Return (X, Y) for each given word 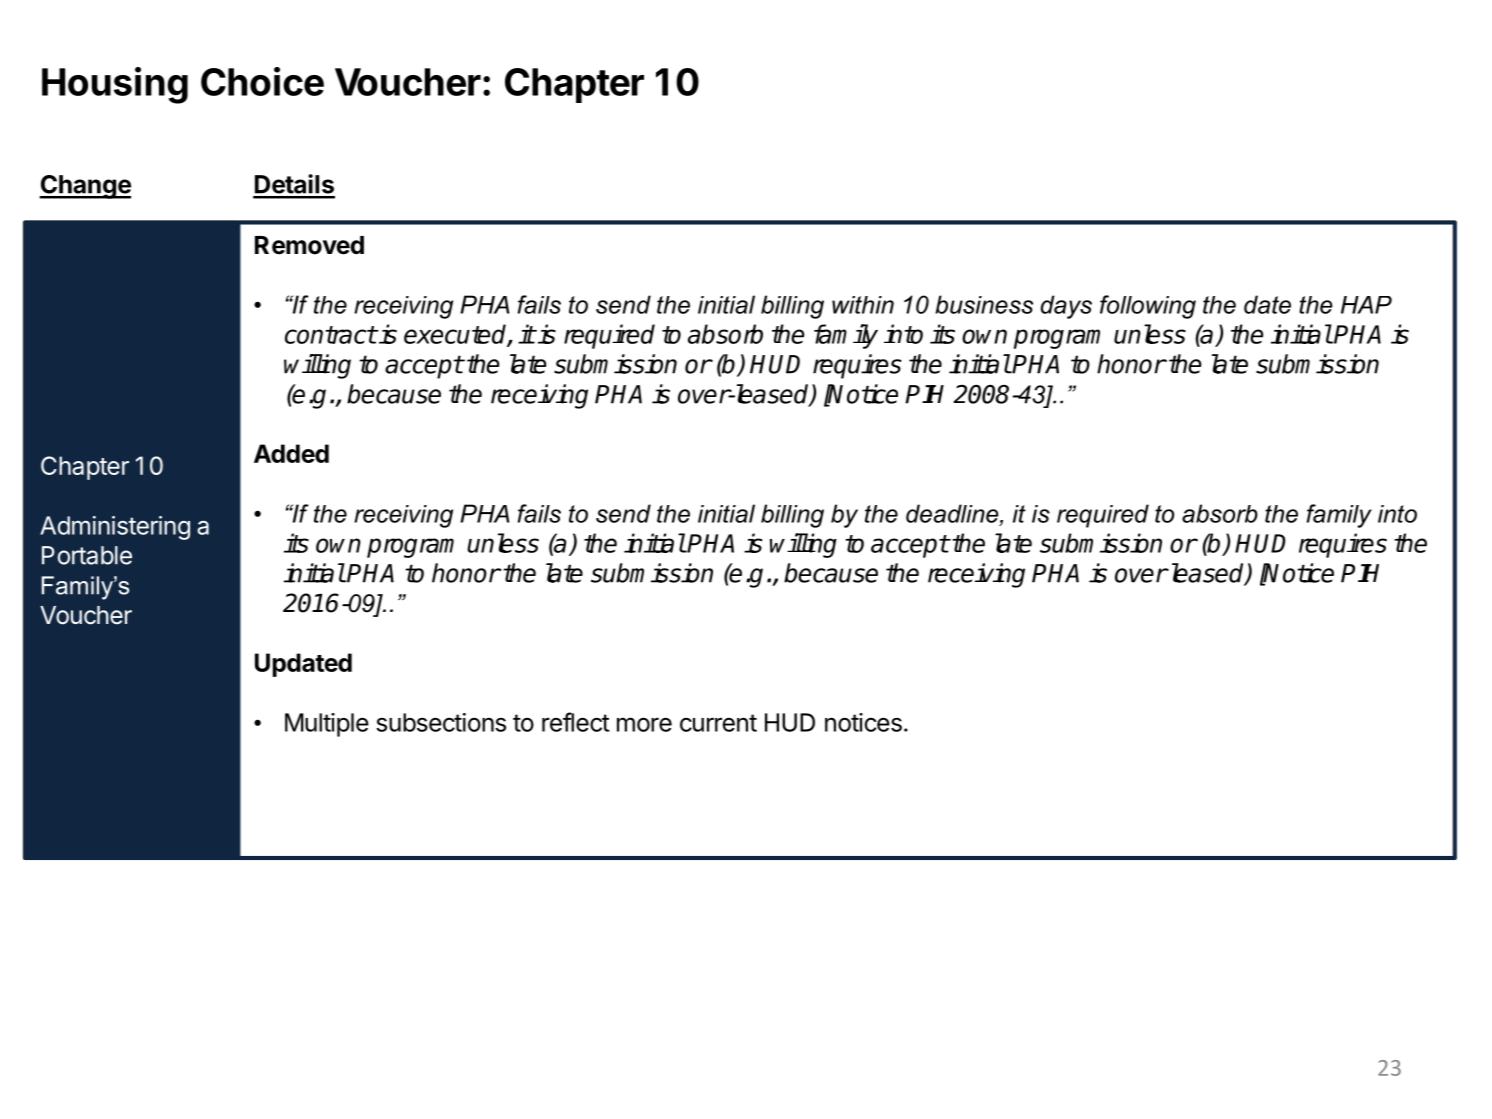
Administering (115, 528)
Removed (309, 245)
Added (291, 453)
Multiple (327, 725)
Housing (115, 85)
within (863, 305)
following (1148, 307)
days (1066, 307)
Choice (262, 81)
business (984, 304)
